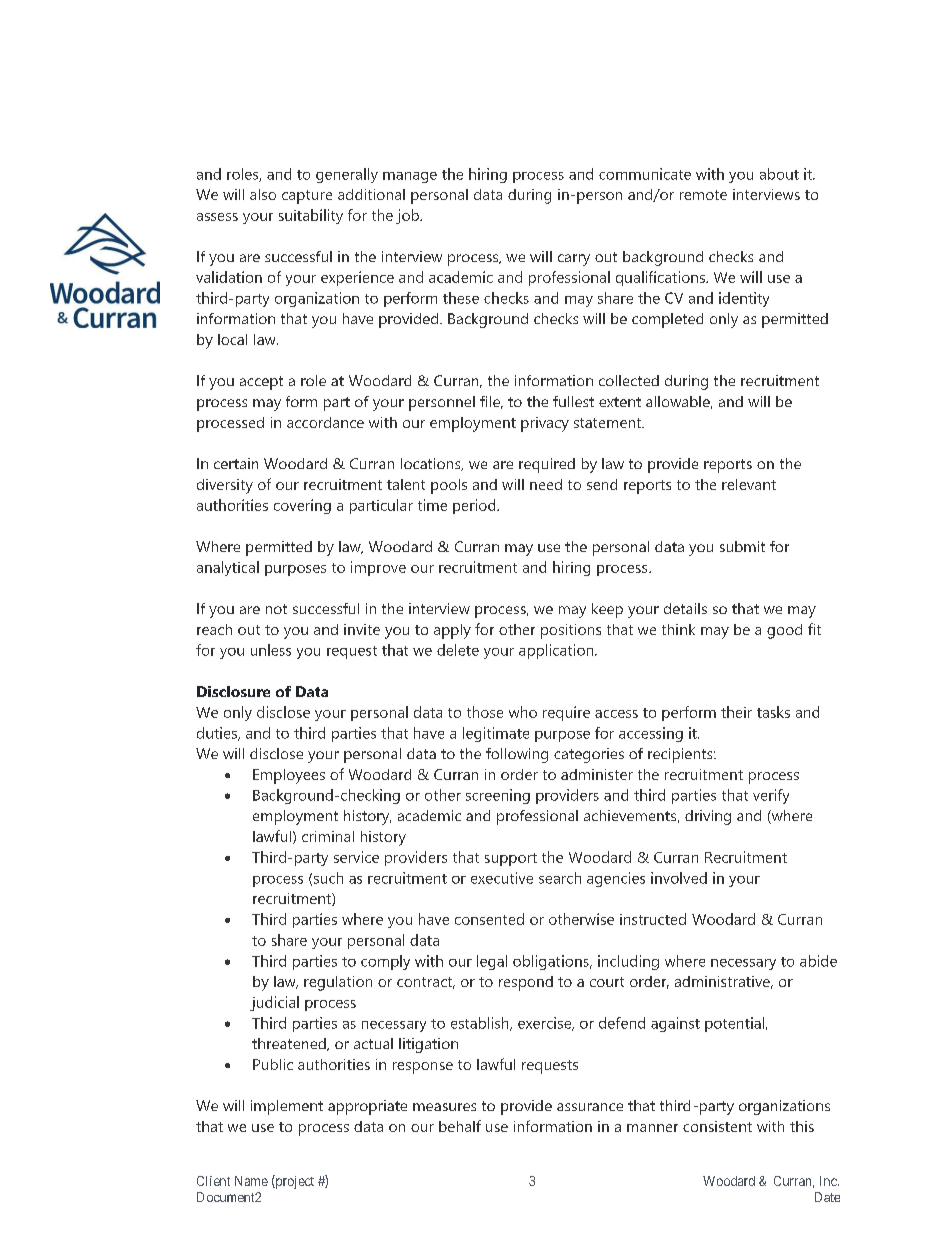 This document has height=1233, width=952. What do you see at coordinates (779, 174) in the document?
I see `about` at bounding box center [779, 174].
